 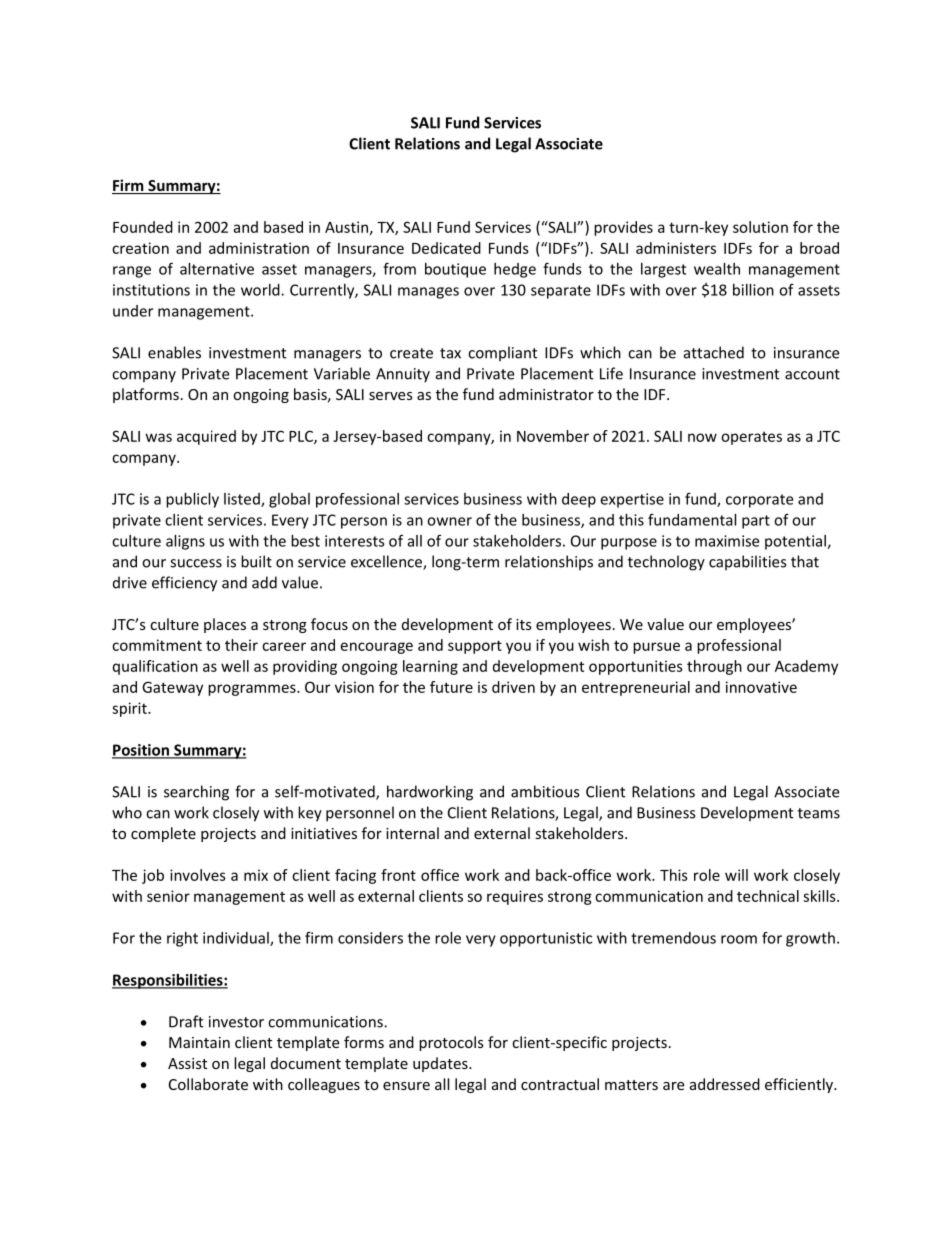 What do you see at coordinates (187, 1063) in the screenshot?
I see `Assist` at bounding box center [187, 1063].
